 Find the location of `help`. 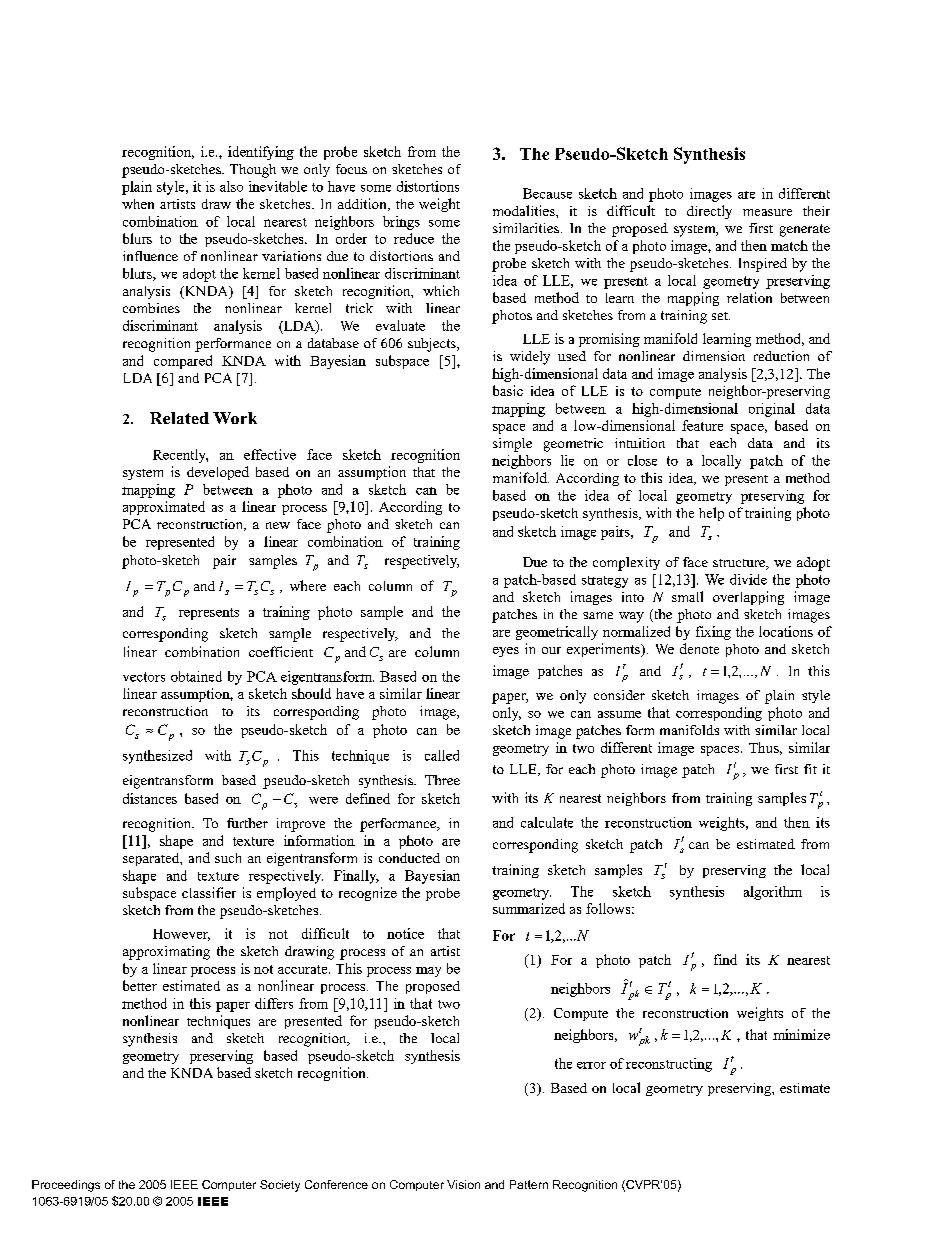

help is located at coordinates (711, 514).
